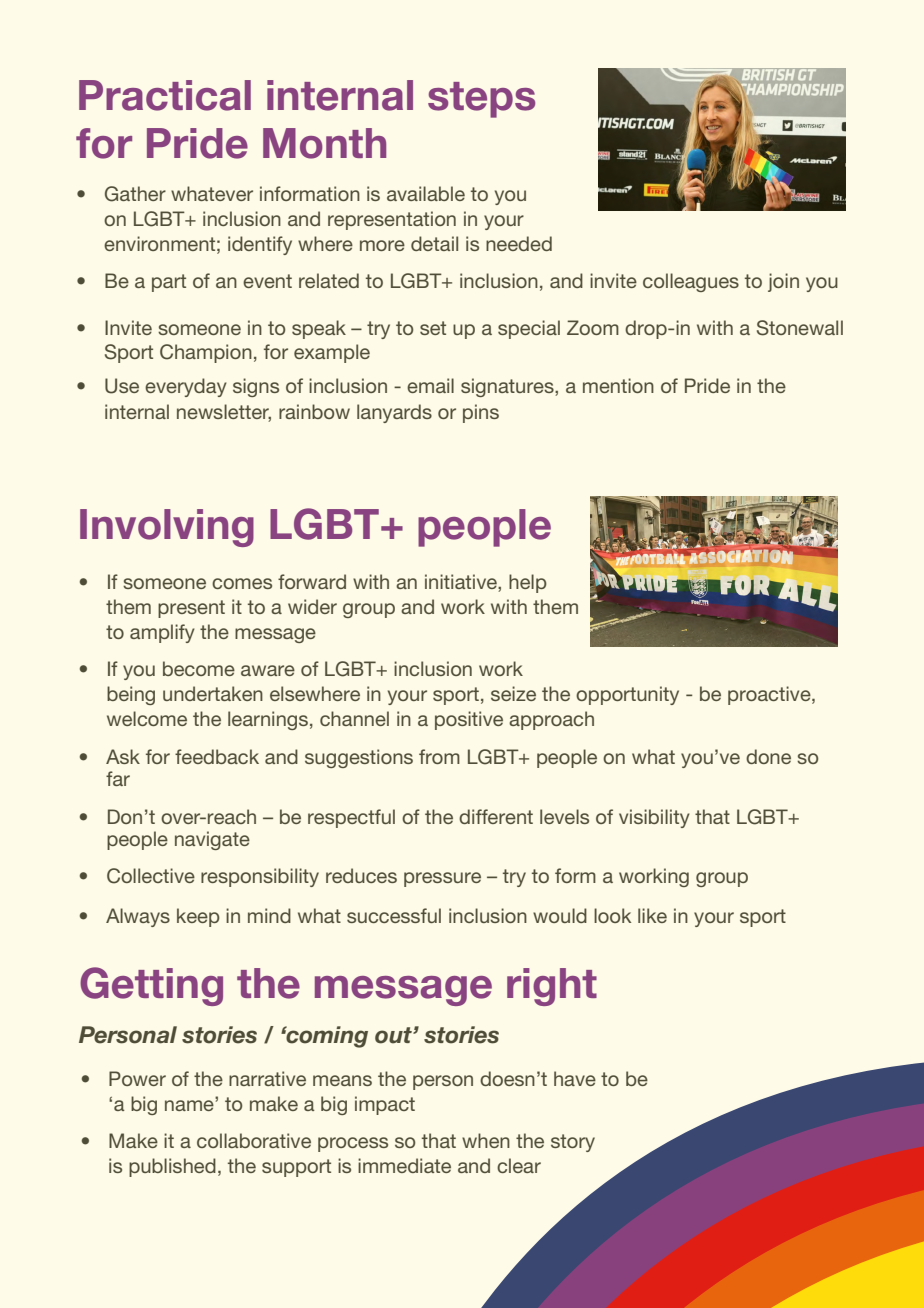 Image resolution: width=924 pixels, height=1308 pixels. What do you see at coordinates (486, 1140) in the page?
I see `when` at bounding box center [486, 1140].
